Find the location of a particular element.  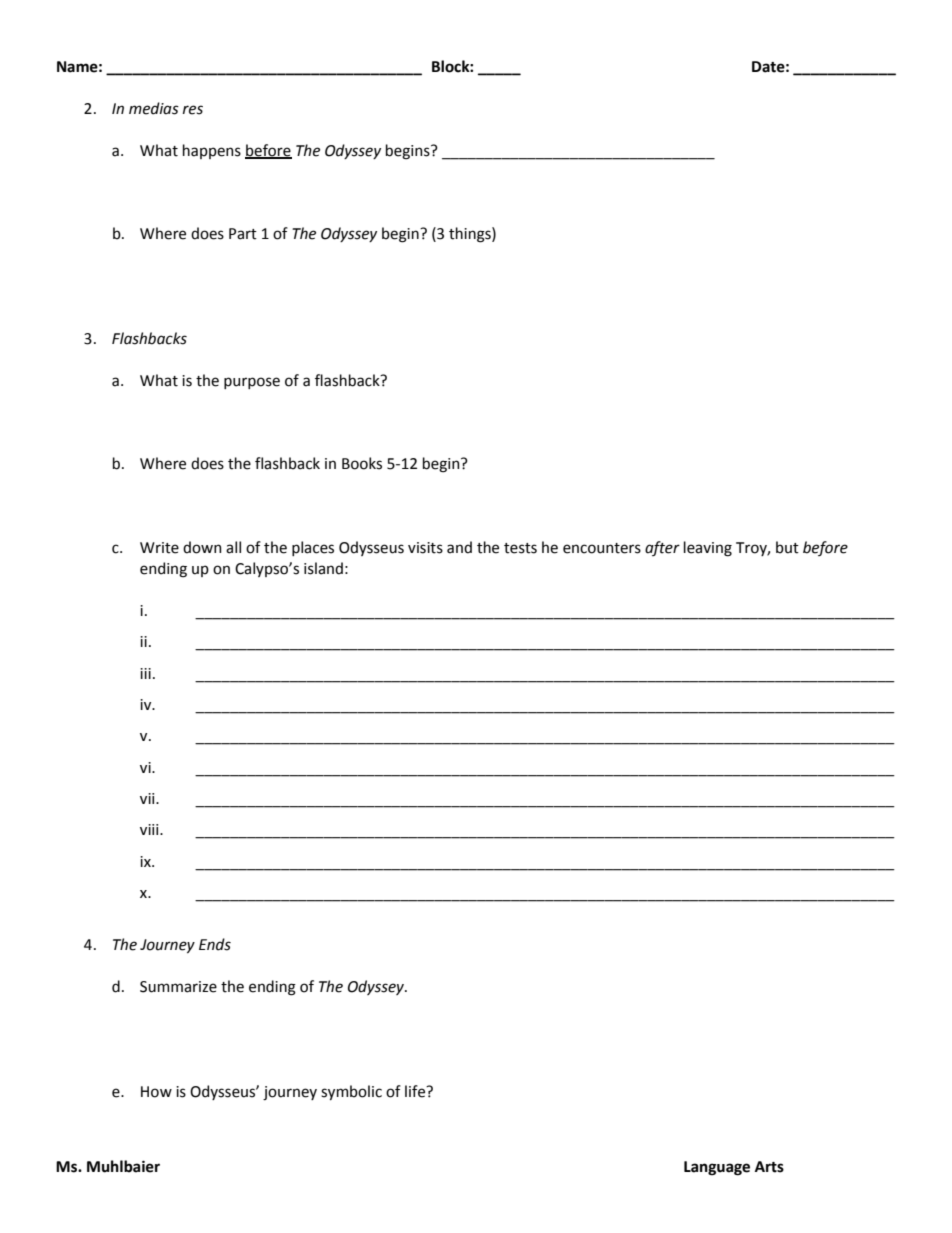

Language is located at coordinates (717, 1168).
